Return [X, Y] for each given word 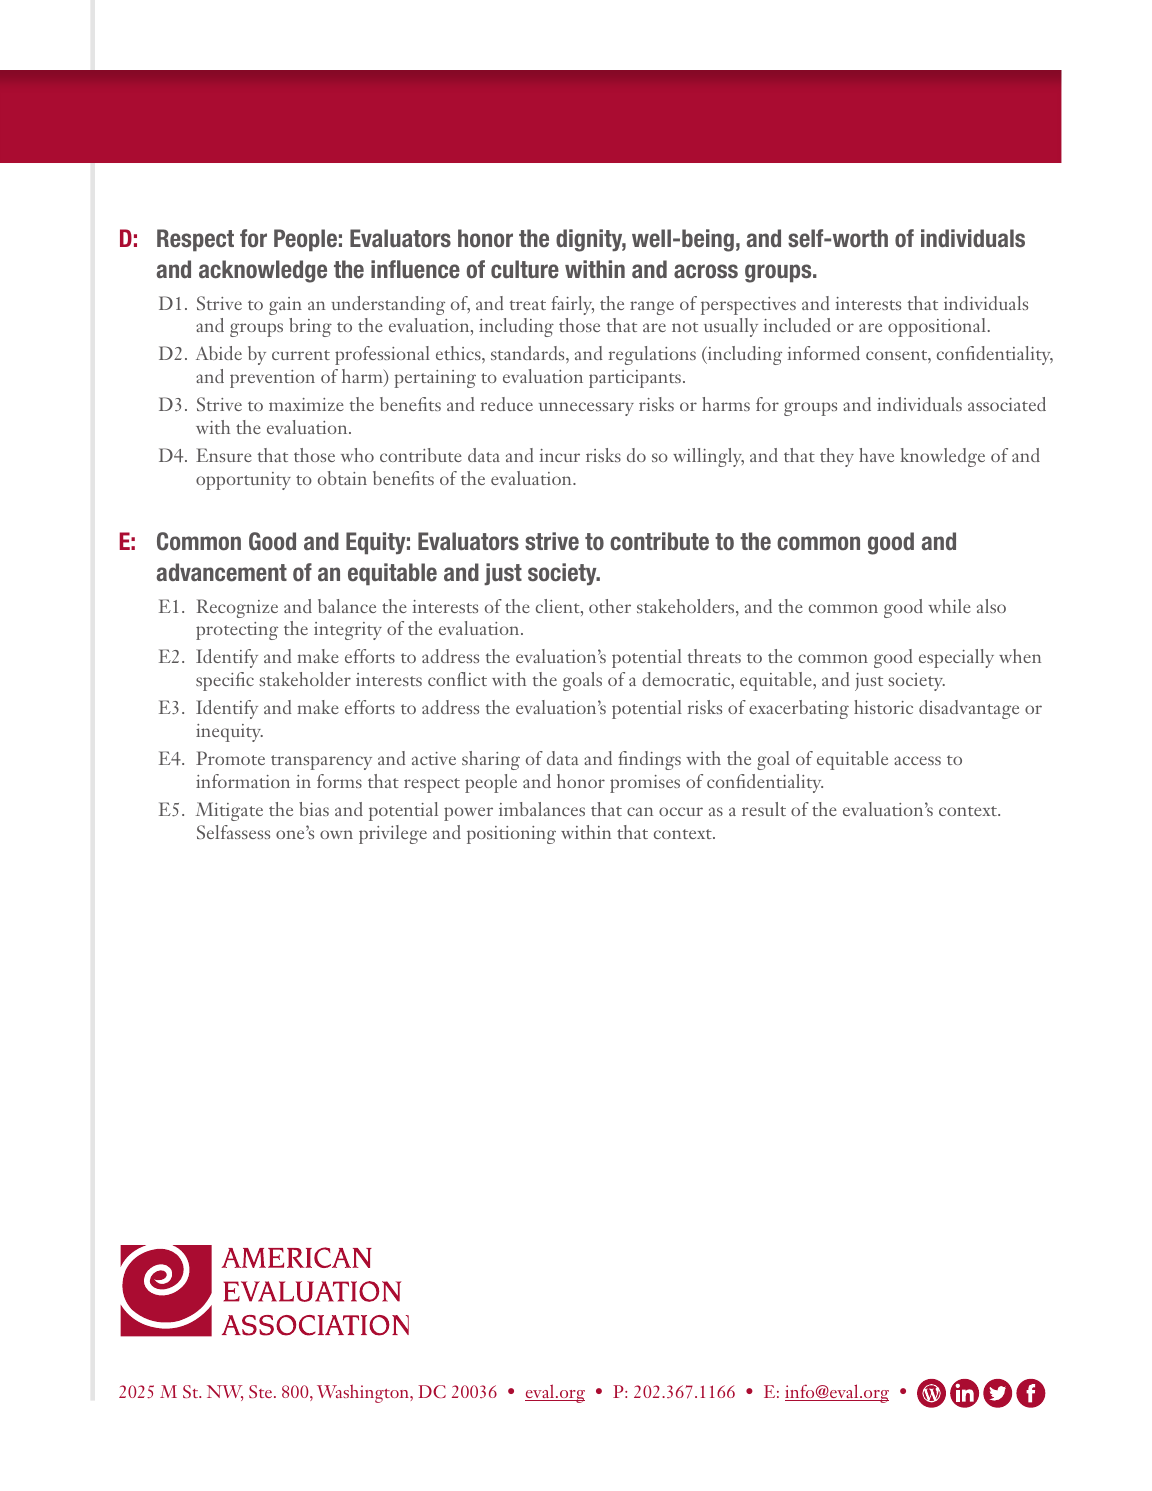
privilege [393, 834]
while [949, 606]
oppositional [937, 327]
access [917, 760]
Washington [364, 1393]
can [640, 811]
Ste [262, 1391]
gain [285, 306]
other [610, 606]
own [336, 834]
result [764, 809]
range [652, 308]
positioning [511, 835]
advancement [222, 572]
